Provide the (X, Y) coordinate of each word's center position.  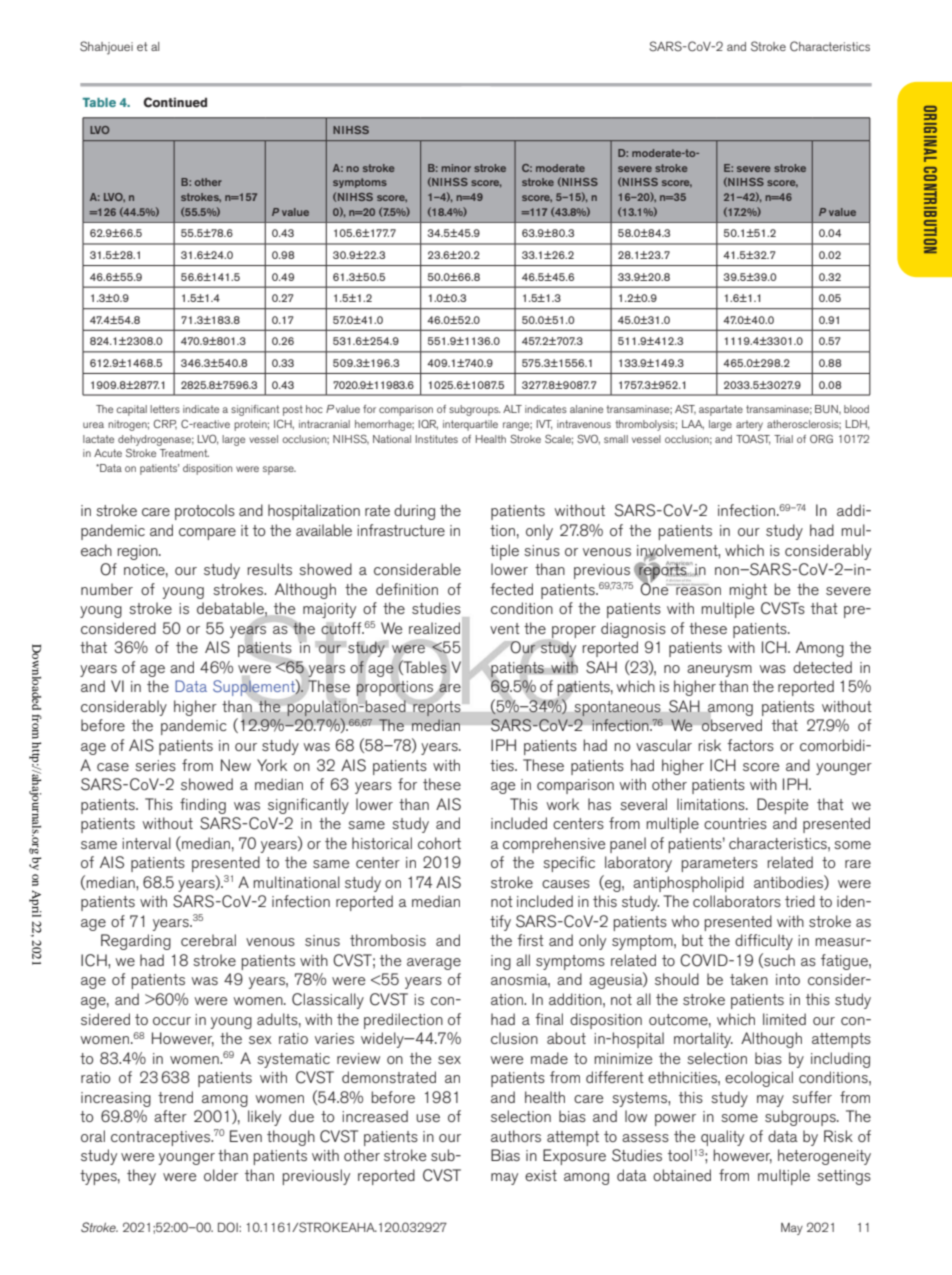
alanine (586, 409)
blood (856, 409)
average (434, 964)
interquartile (470, 425)
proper (574, 632)
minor (456, 168)
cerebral (208, 940)
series (155, 765)
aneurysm (719, 671)
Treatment (184, 453)
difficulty (764, 942)
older (221, 1175)
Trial (783, 439)
